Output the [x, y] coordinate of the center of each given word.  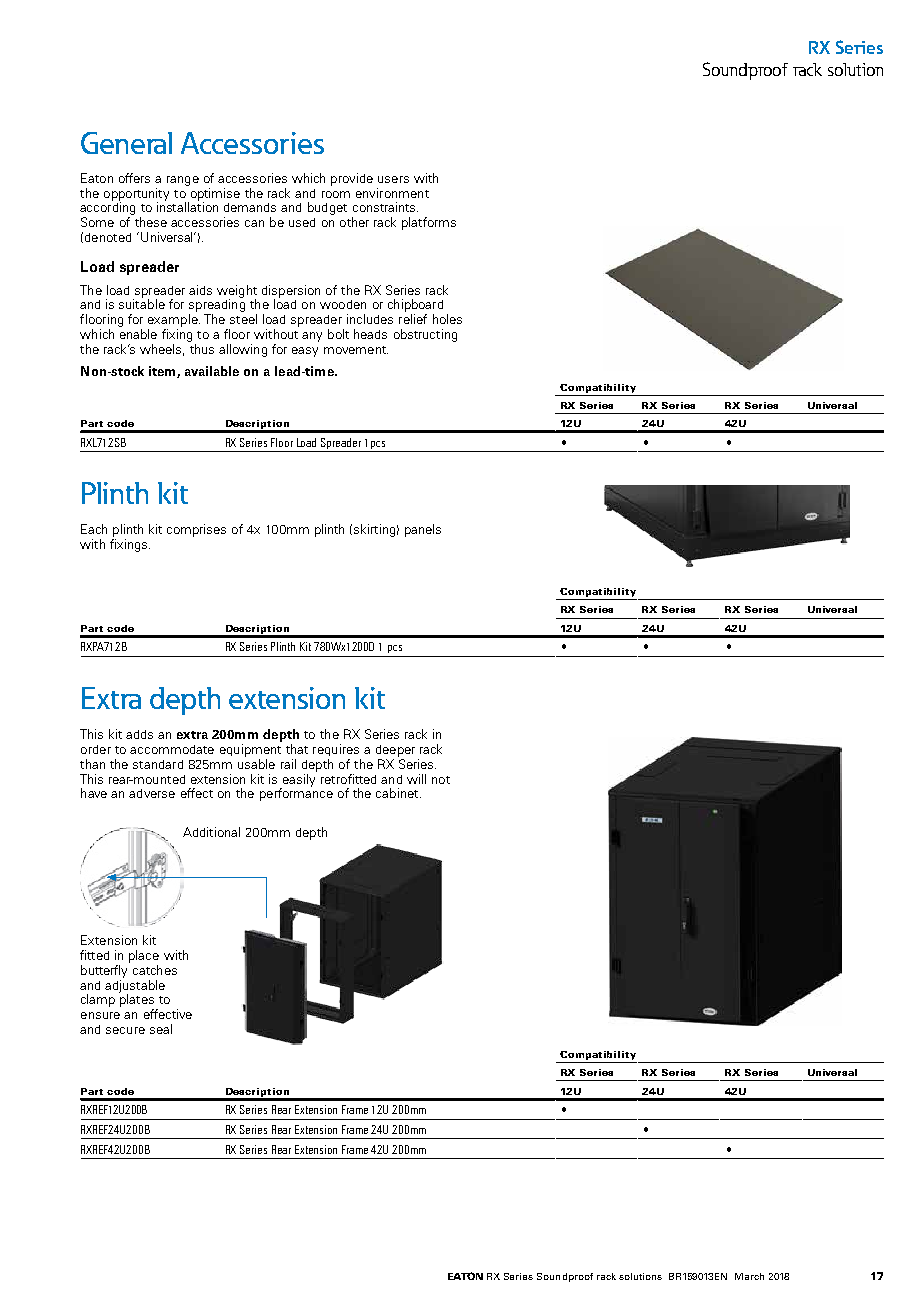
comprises [196, 530]
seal [161, 1029]
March [749, 1276]
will [416, 779]
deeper [395, 751]
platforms [429, 223]
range [183, 181]
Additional [211, 832]
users [393, 179]
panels [423, 530]
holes [447, 319]
